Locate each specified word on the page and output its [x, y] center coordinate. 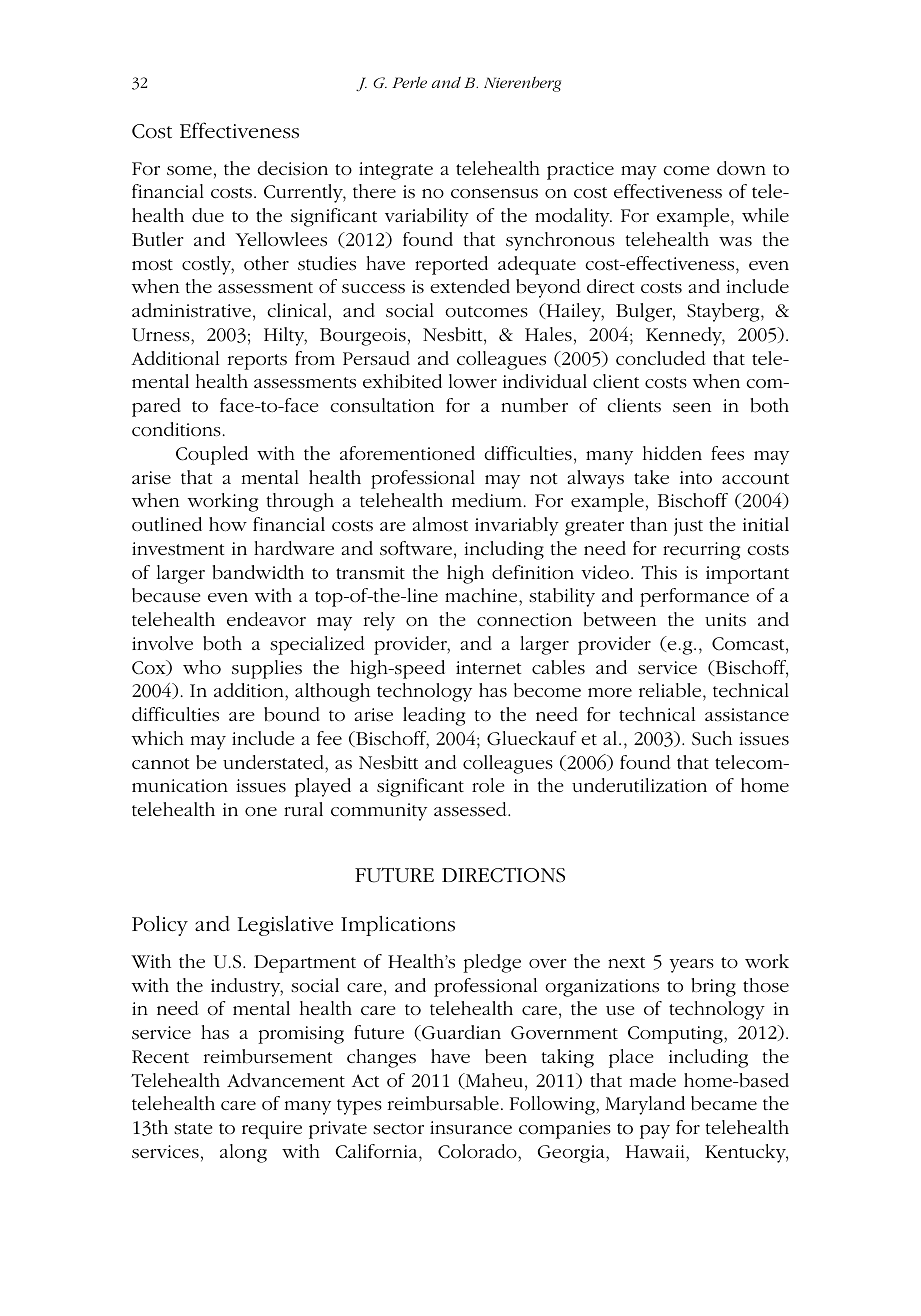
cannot [160, 763]
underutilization [639, 785]
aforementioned [407, 453]
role [488, 785]
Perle [409, 82]
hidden [672, 453]
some [189, 170]
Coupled [212, 455]
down [741, 168]
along [243, 1153]
